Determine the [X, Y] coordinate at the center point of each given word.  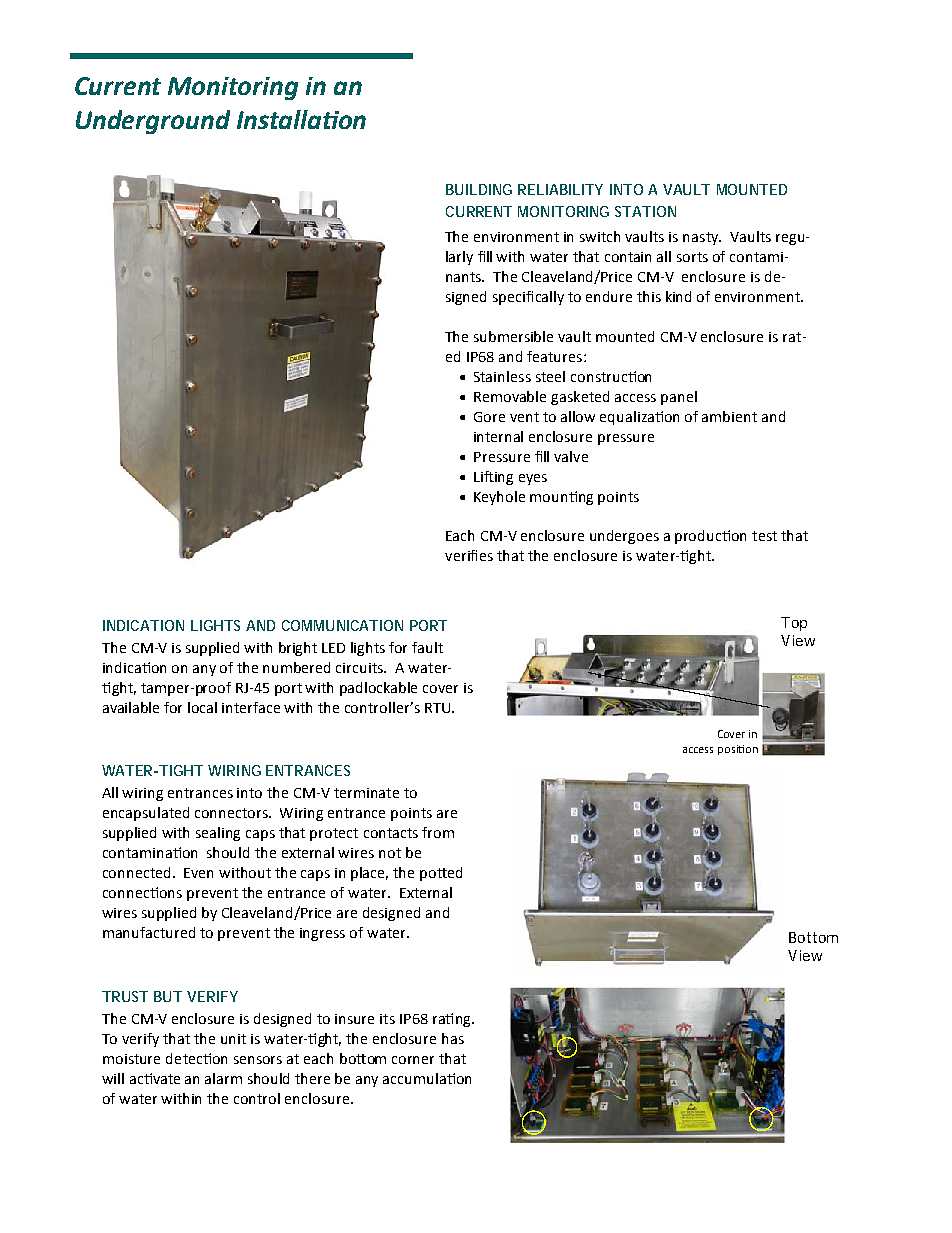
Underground [153, 122]
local [202, 707]
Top [794, 624]
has [453, 1038]
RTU [437, 708]
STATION [645, 211]
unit [233, 1039]
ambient [729, 416]
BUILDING [479, 189]
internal [498, 436]
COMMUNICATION [342, 625]
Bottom [813, 937]
